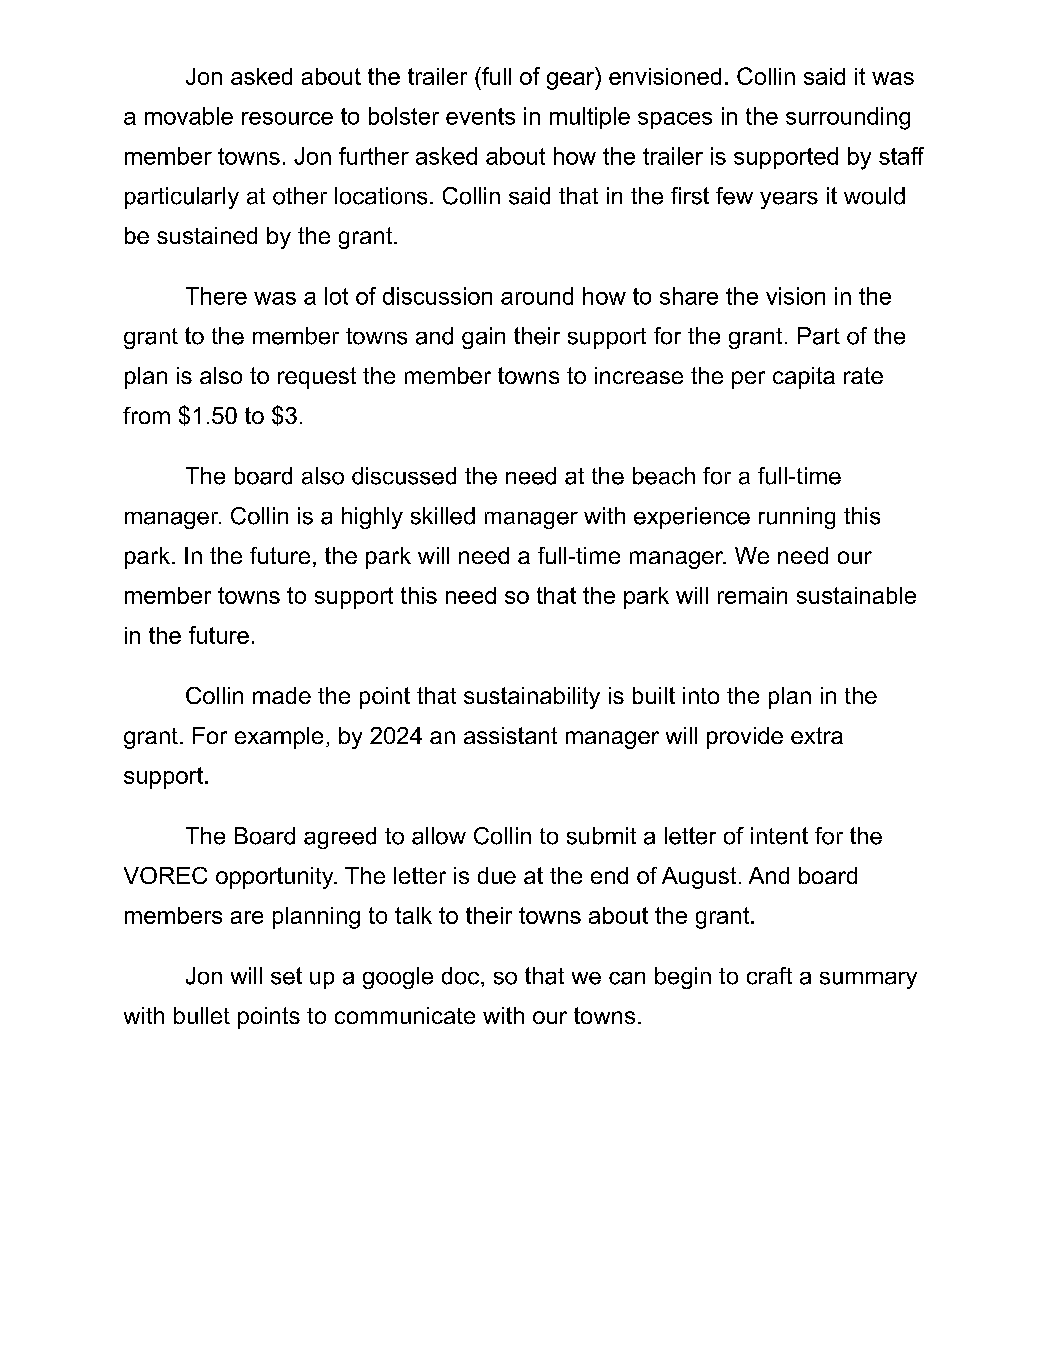 Image resolution: width=1048 pixels, height=1357 pixels. What do you see at coordinates (286, 976) in the document?
I see `set` at bounding box center [286, 976].
